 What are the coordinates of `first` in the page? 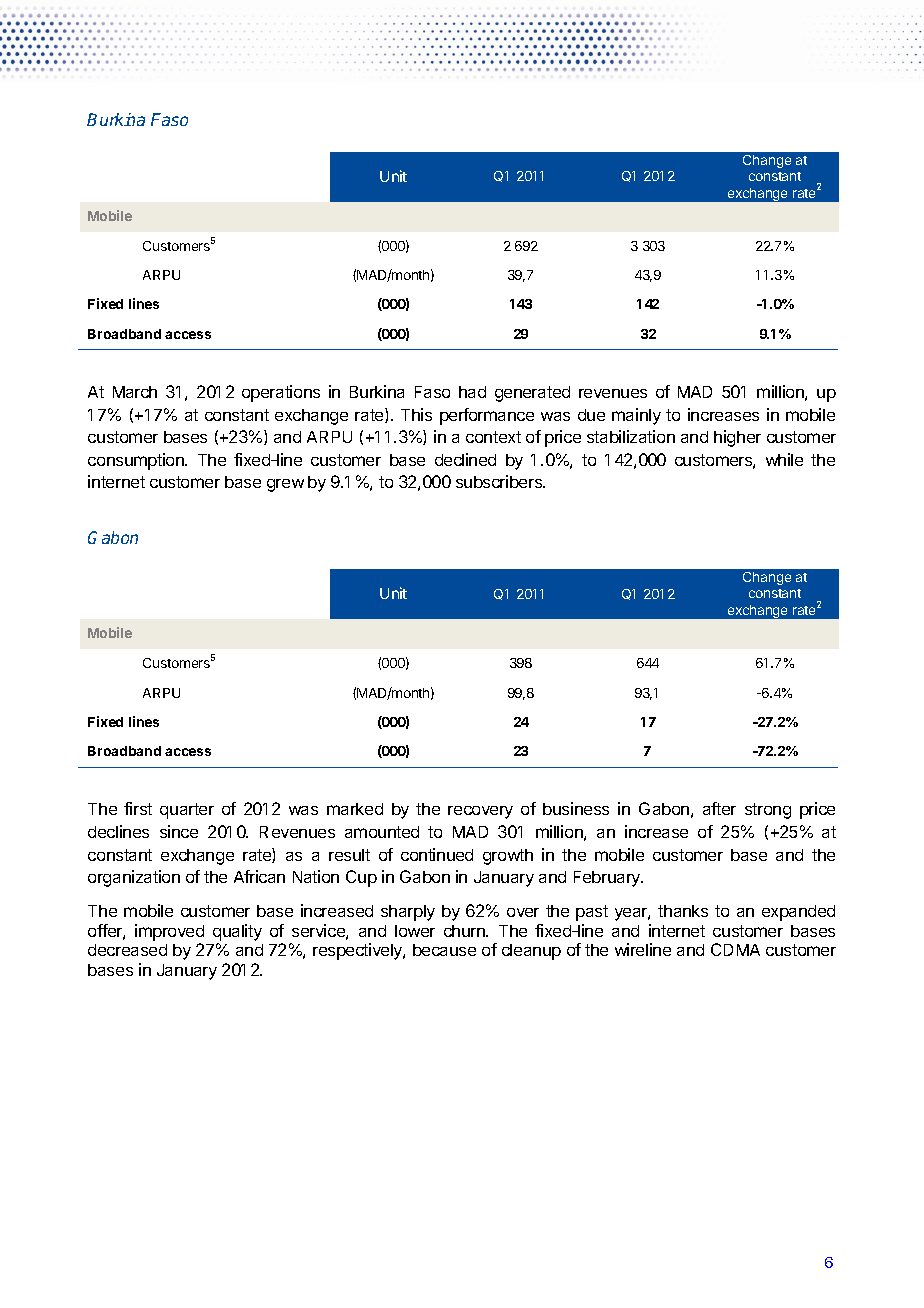 It's located at (138, 808).
